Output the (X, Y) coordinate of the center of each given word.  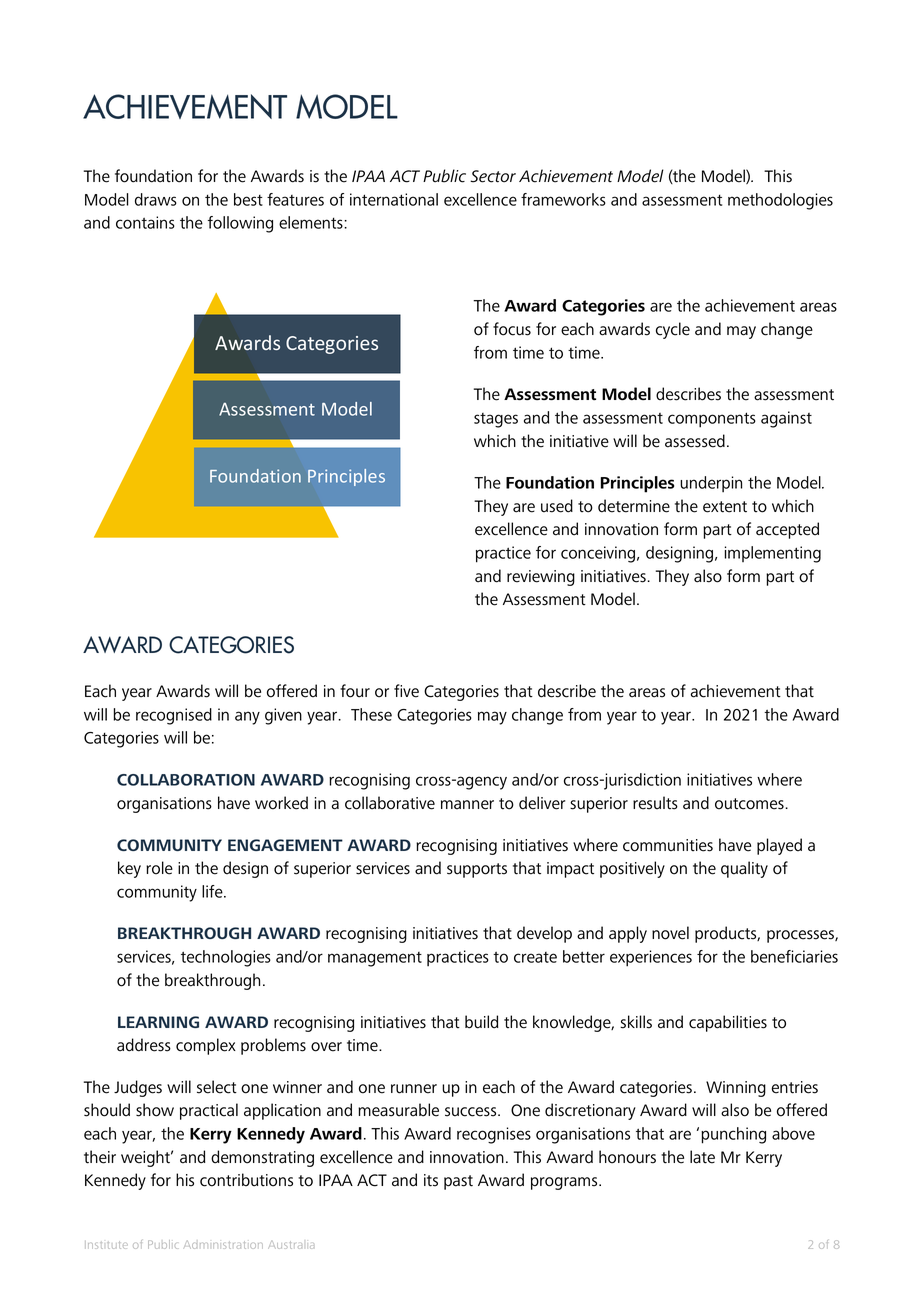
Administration (223, 1244)
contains (145, 222)
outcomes (750, 804)
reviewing (541, 578)
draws (156, 199)
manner (467, 805)
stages (496, 420)
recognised (174, 716)
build (481, 1022)
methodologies (780, 201)
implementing (773, 554)
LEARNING (158, 1022)
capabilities (728, 1023)
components (712, 420)
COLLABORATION (186, 780)
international (394, 199)
